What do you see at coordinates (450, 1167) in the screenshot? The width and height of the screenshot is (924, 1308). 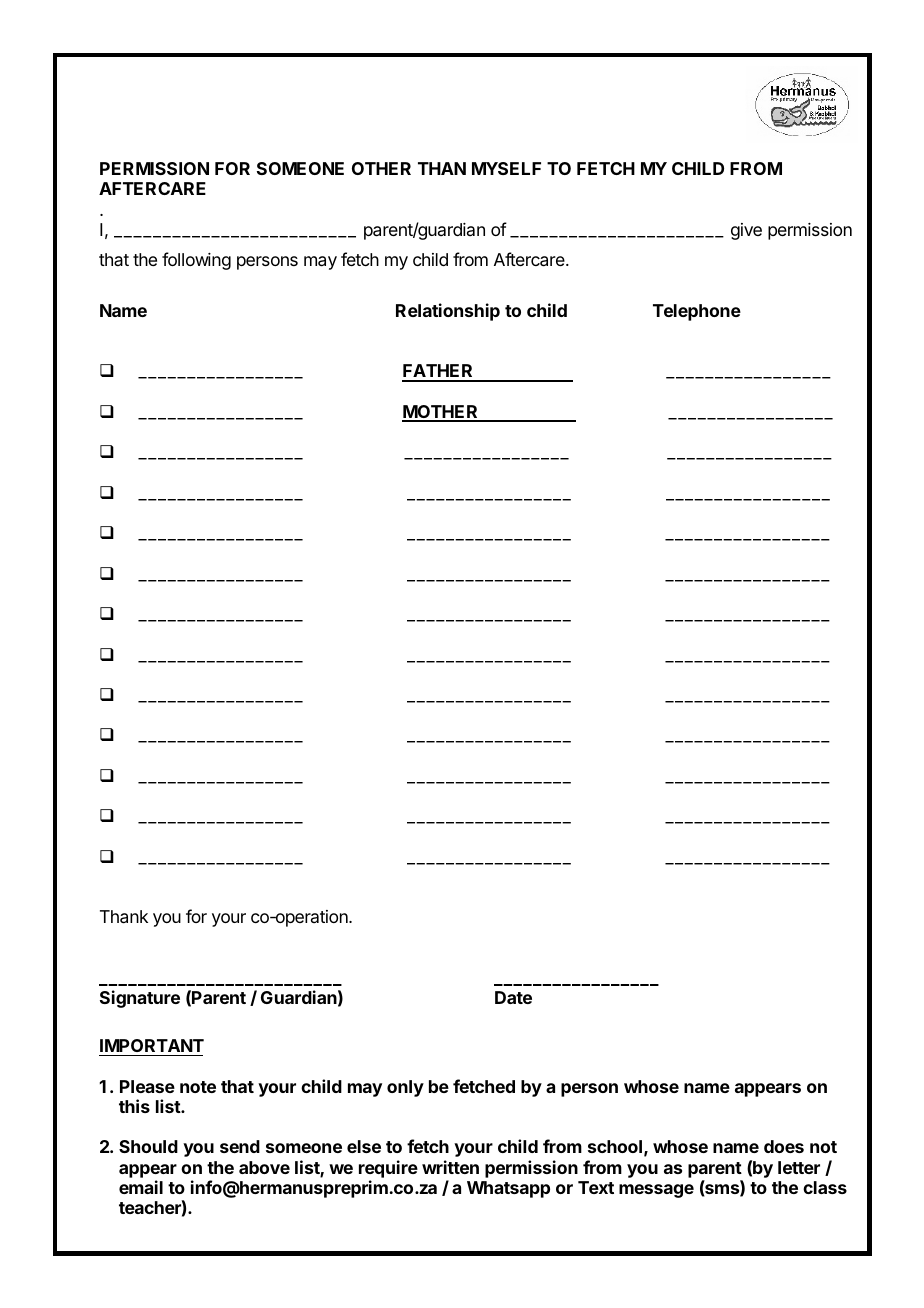 I see `written` at bounding box center [450, 1167].
